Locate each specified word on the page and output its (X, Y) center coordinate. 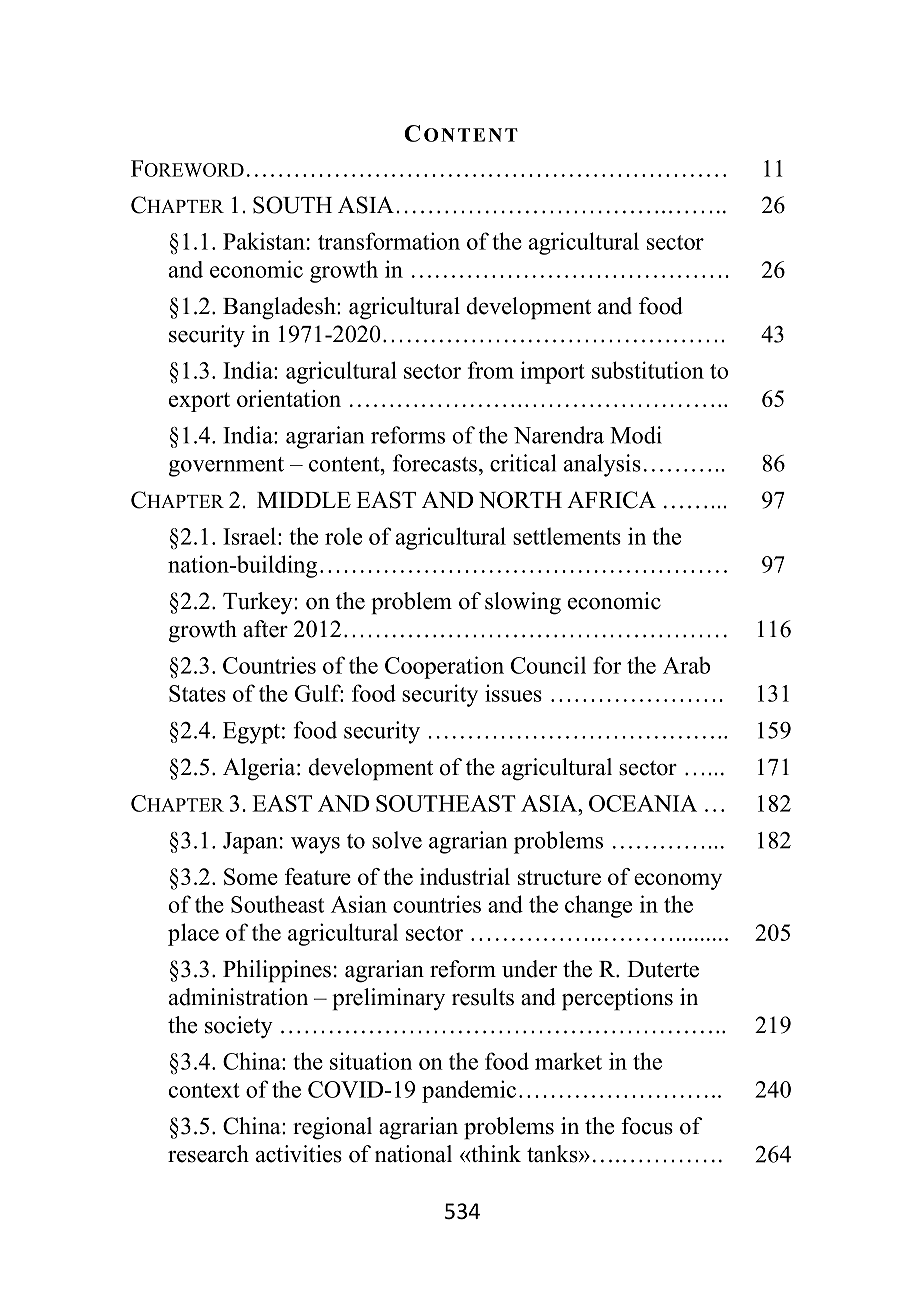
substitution (648, 370)
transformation (389, 241)
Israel (249, 536)
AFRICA (611, 500)
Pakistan (264, 241)
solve (397, 840)
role (343, 536)
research (208, 1154)
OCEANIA (643, 803)
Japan (250, 843)
